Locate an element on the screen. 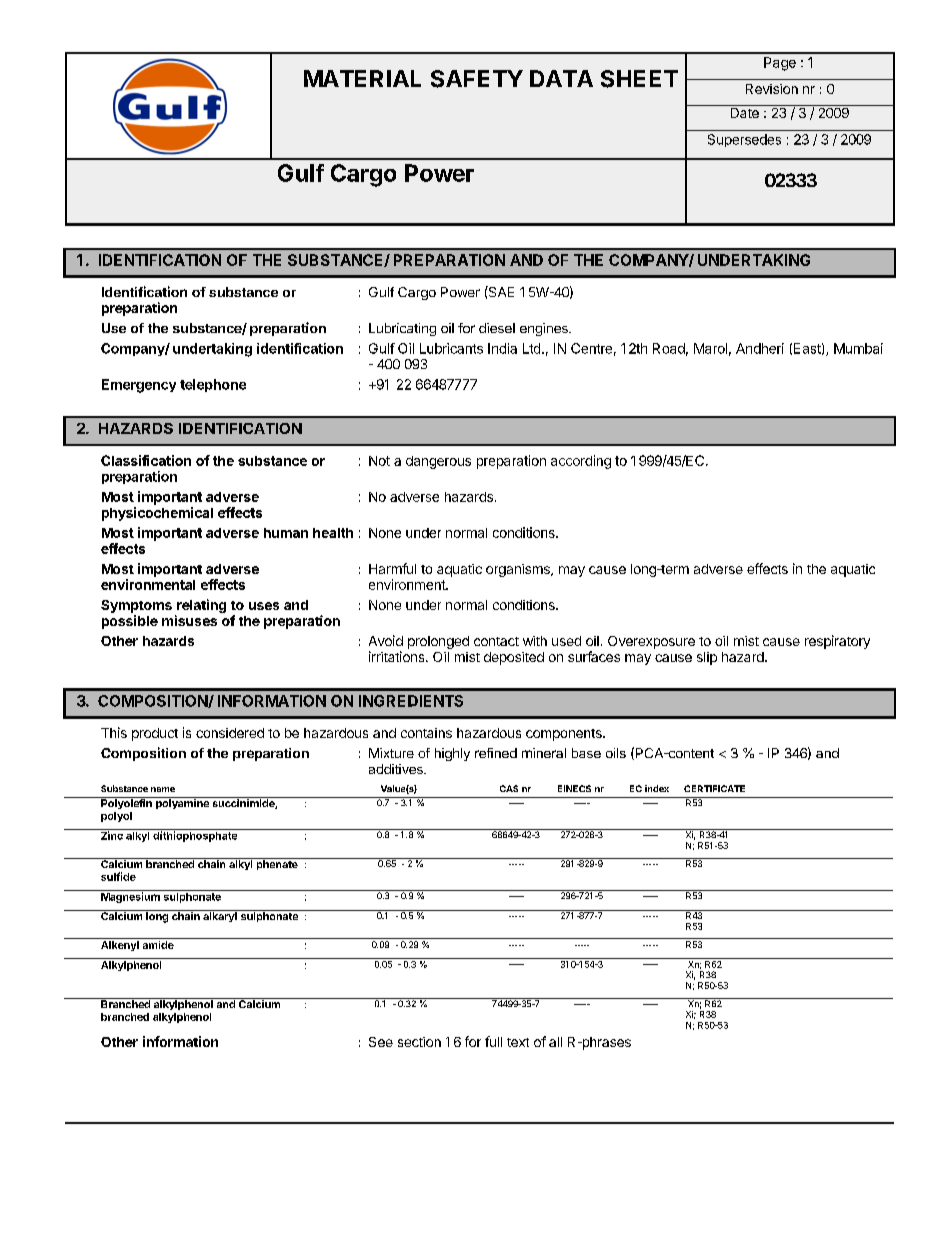 This screenshot has width=952, height=1234. Revision is located at coordinates (772, 89).
